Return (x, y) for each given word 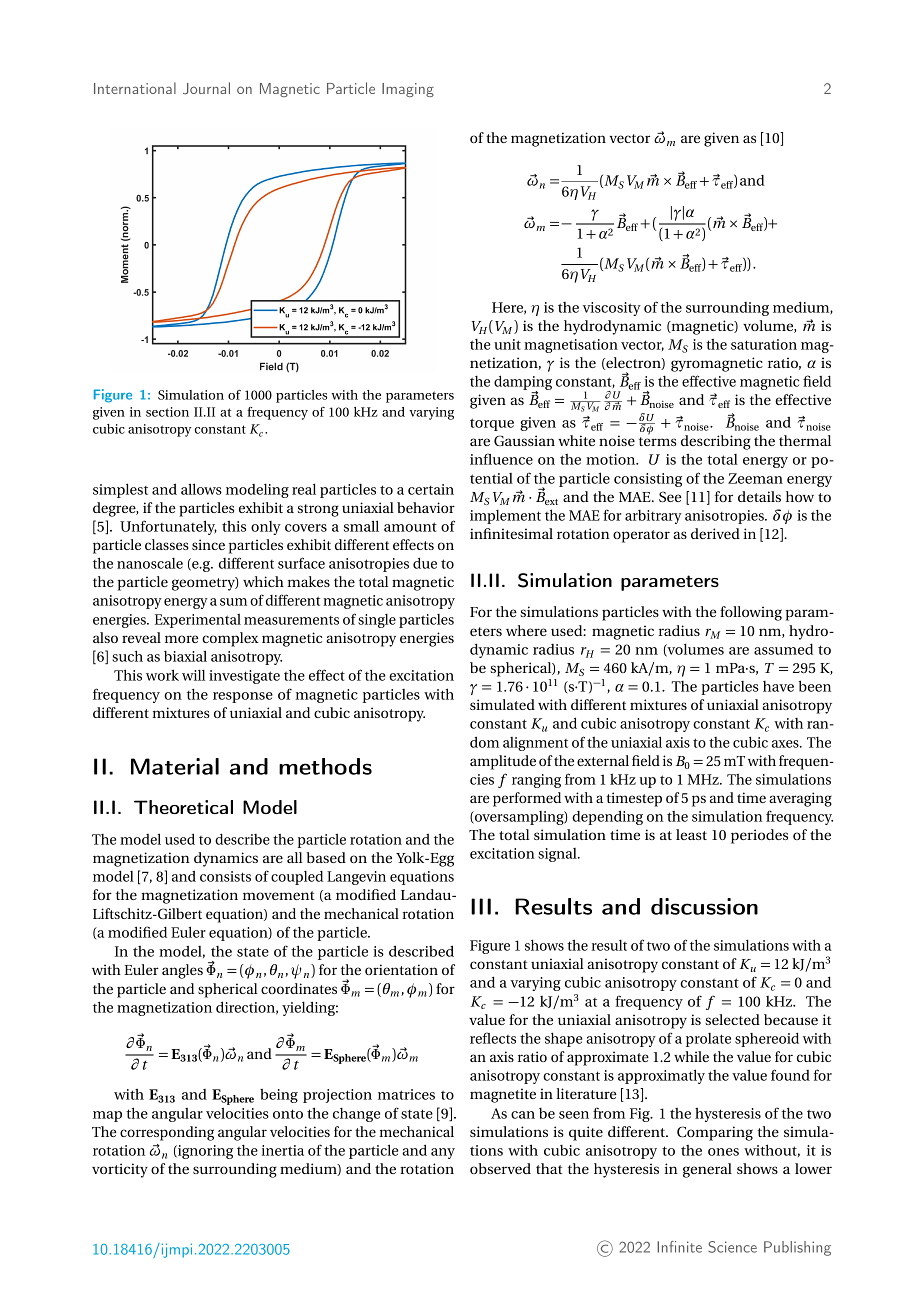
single (377, 621)
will (193, 675)
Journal (206, 88)
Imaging (408, 90)
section (167, 412)
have (778, 686)
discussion (704, 906)
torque (492, 424)
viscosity (612, 309)
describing (715, 442)
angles (182, 971)
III (481, 906)
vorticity (120, 1170)
